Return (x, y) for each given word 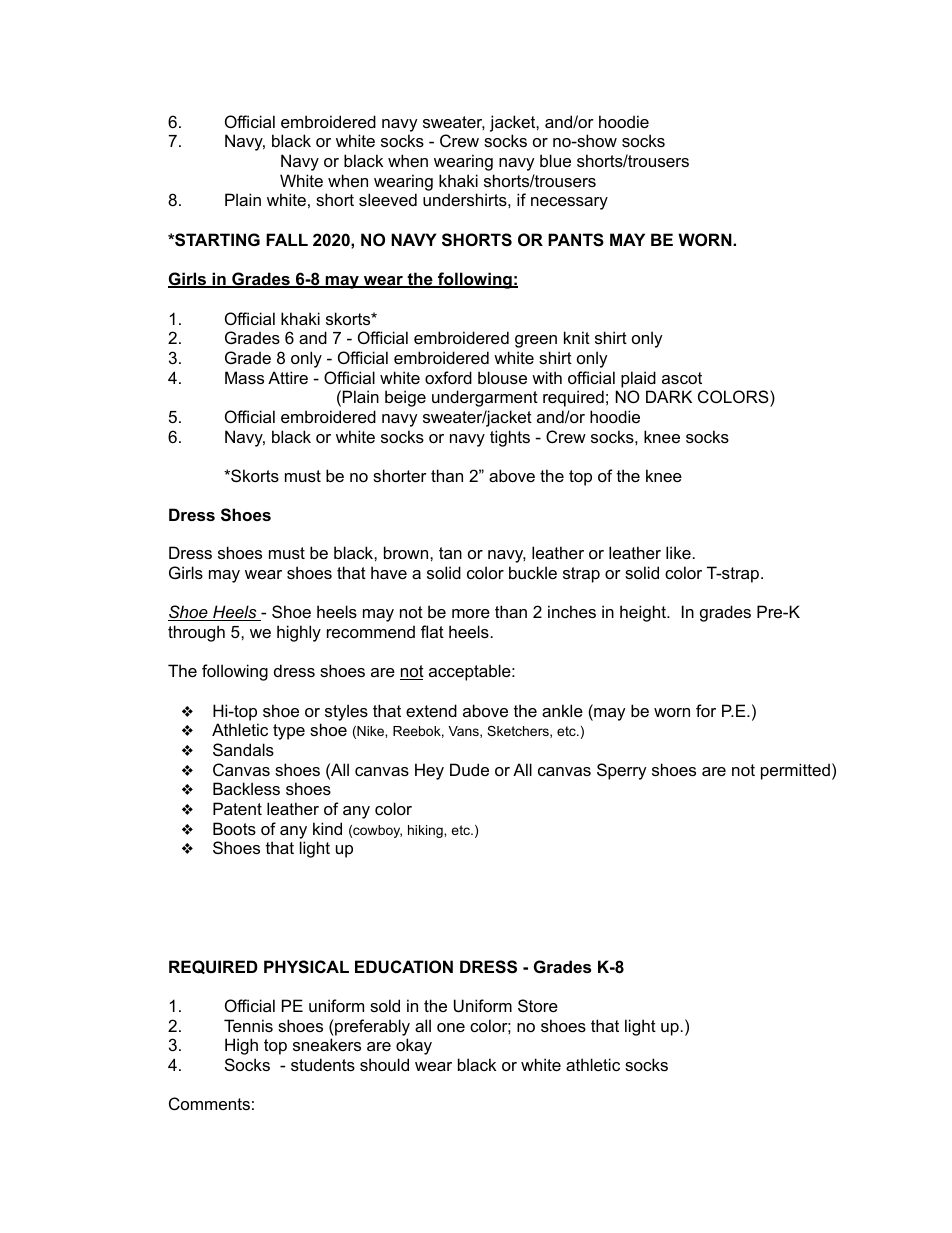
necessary (569, 203)
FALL (287, 239)
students (323, 1064)
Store (538, 1005)
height (644, 613)
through (196, 633)
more (471, 613)
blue (555, 160)
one (451, 1027)
